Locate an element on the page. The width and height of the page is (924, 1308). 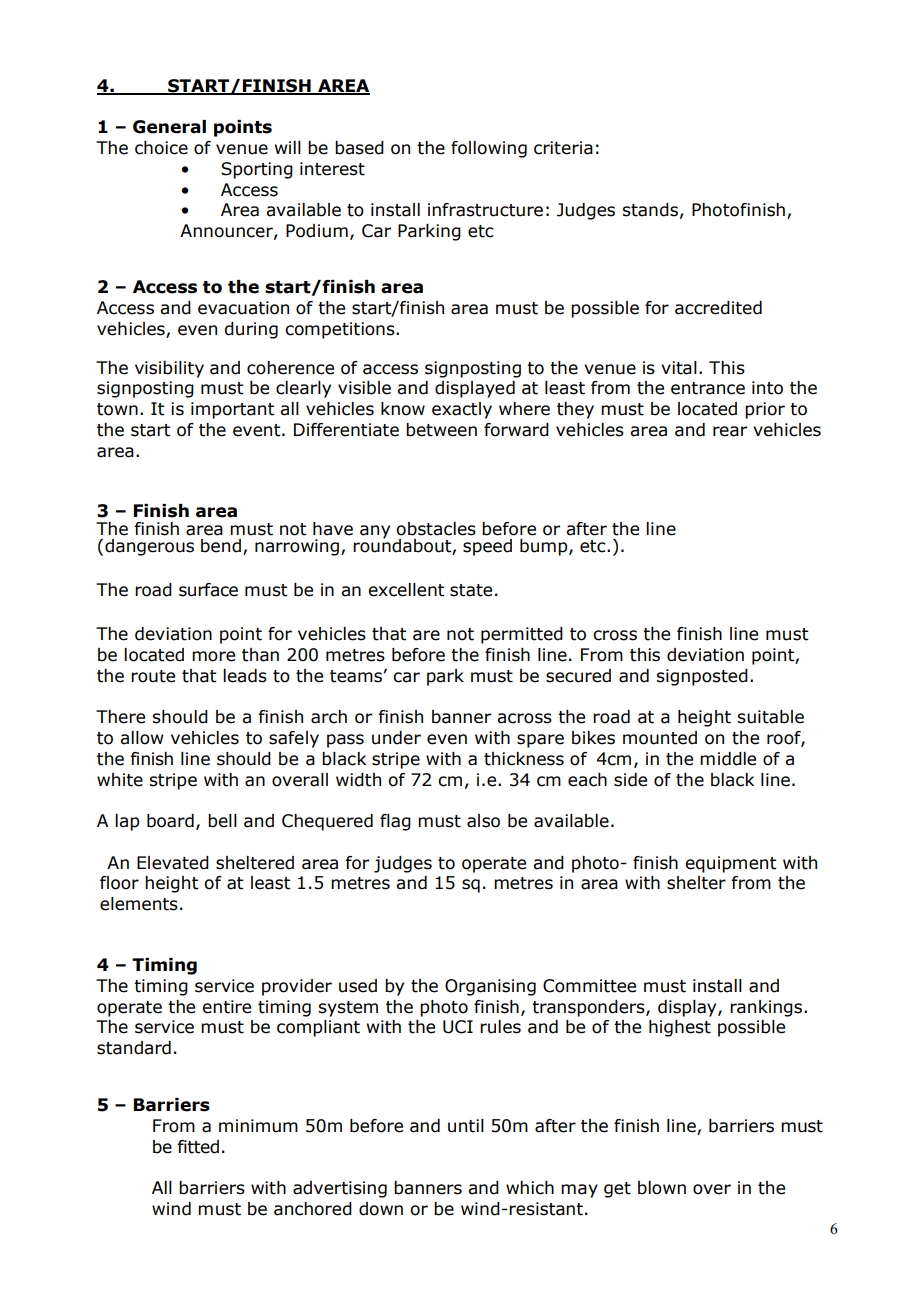
more is located at coordinates (213, 656).
